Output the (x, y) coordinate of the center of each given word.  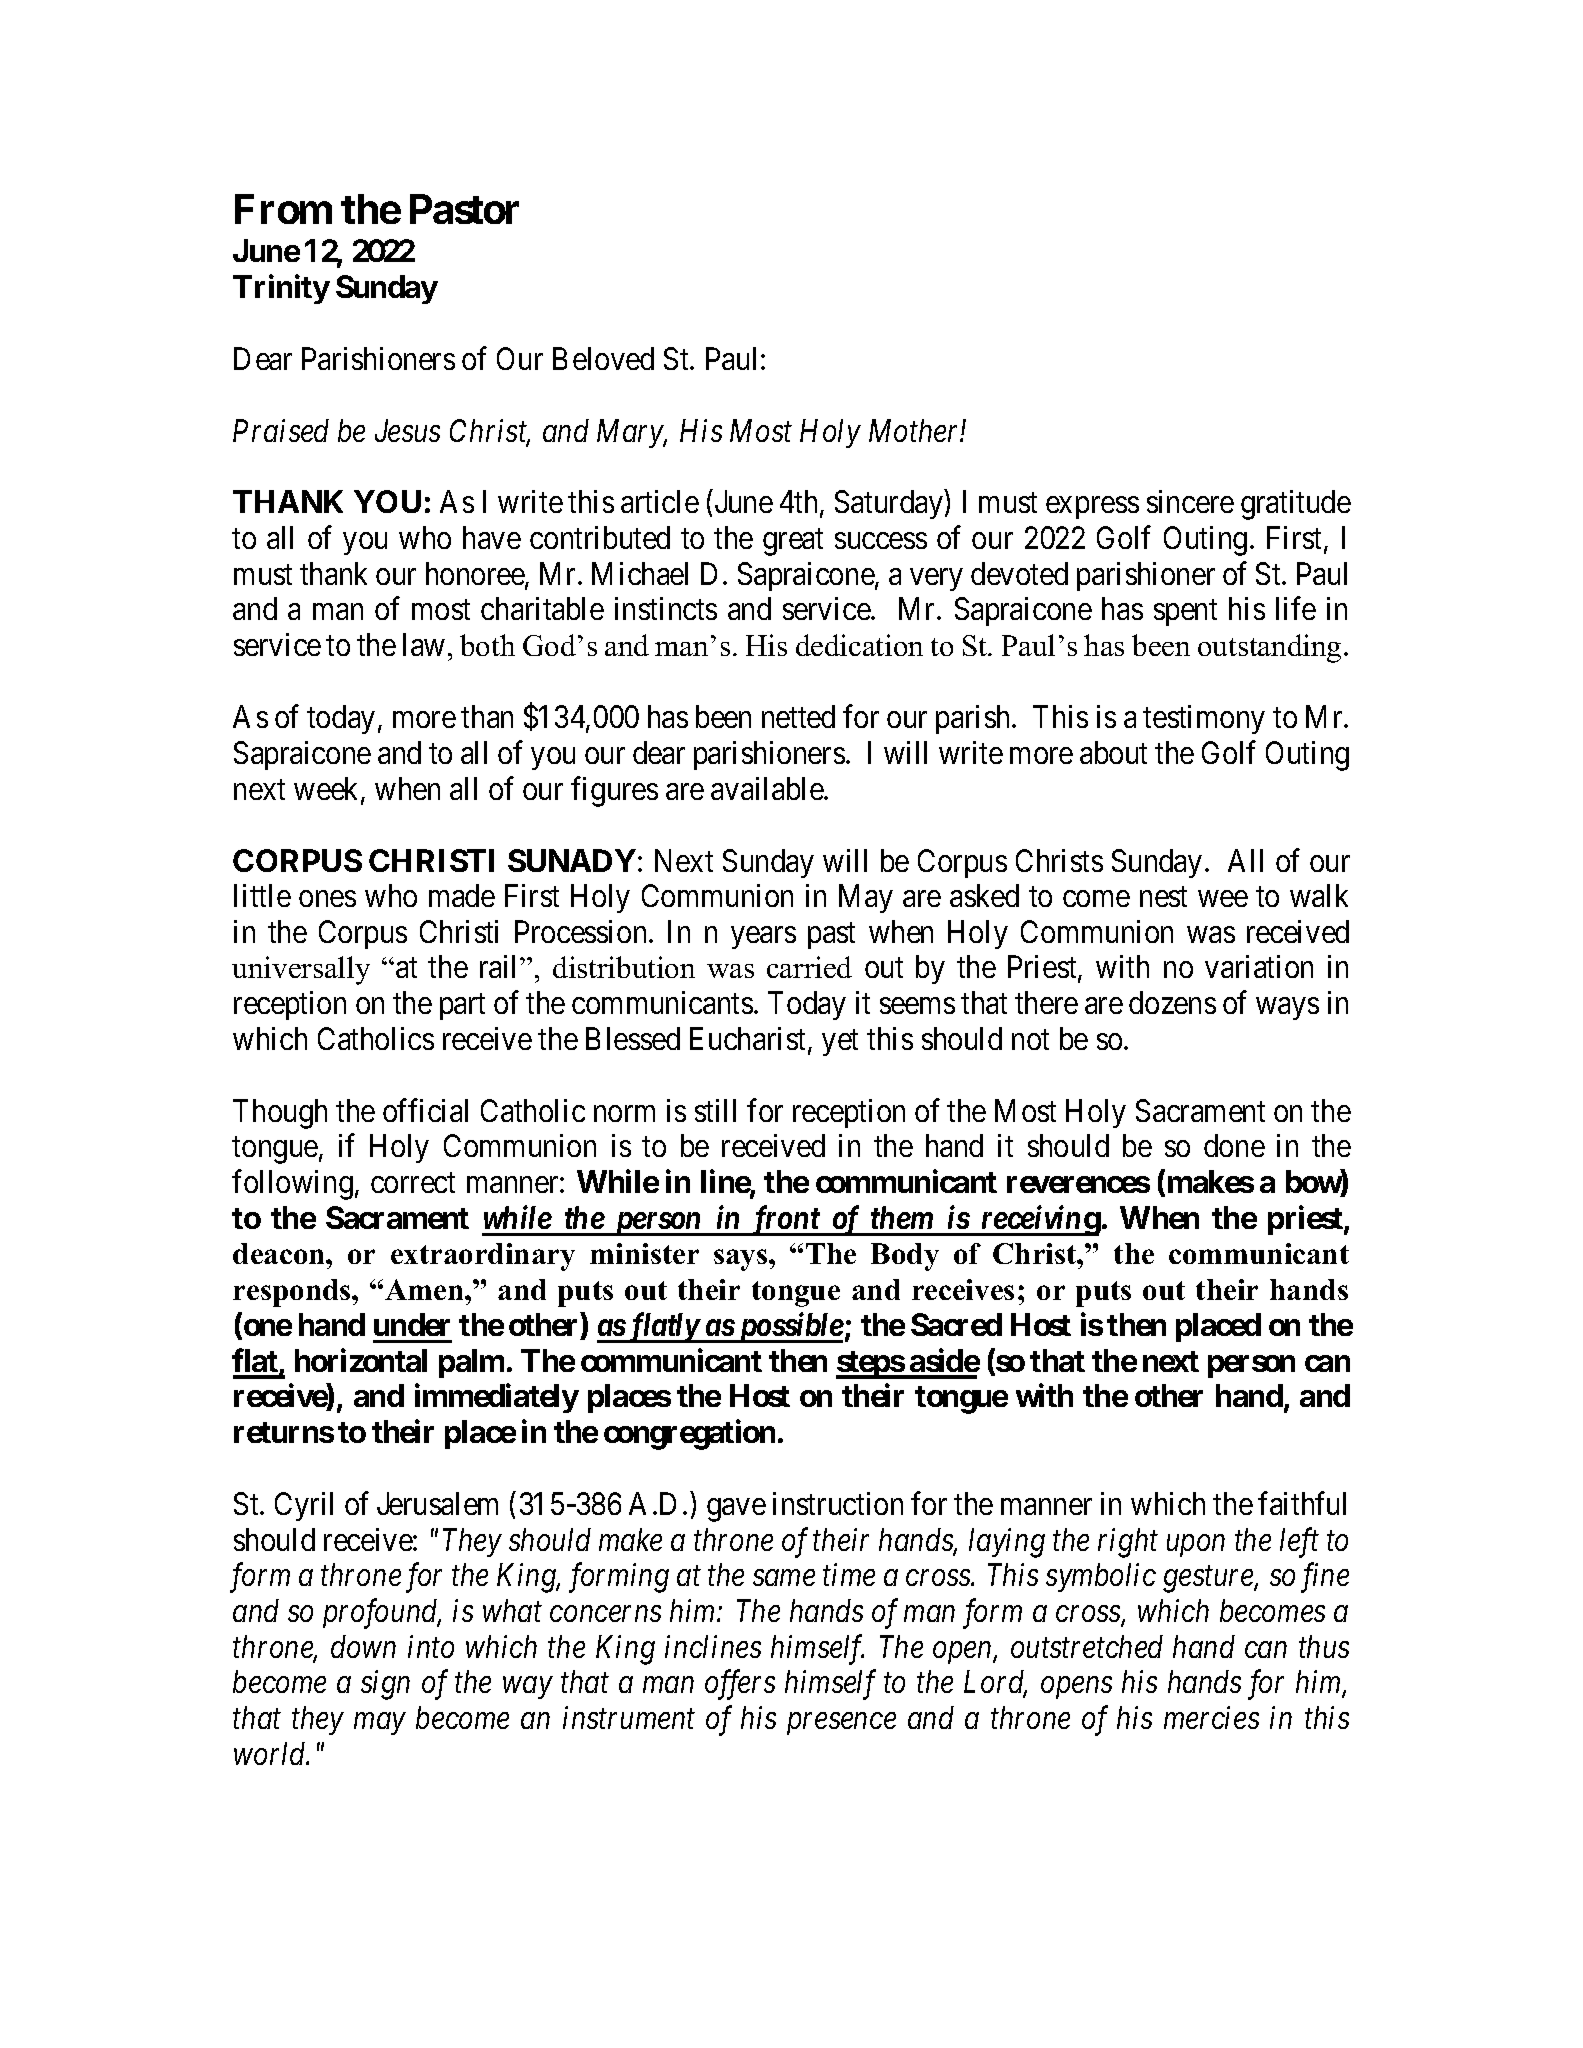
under (412, 1324)
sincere (1190, 501)
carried (809, 967)
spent (1185, 613)
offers (740, 1685)
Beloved (603, 358)
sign (385, 1685)
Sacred (956, 1324)
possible (789, 1327)
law (424, 644)
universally (301, 970)
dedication (859, 645)
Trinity (281, 289)
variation (1259, 966)
